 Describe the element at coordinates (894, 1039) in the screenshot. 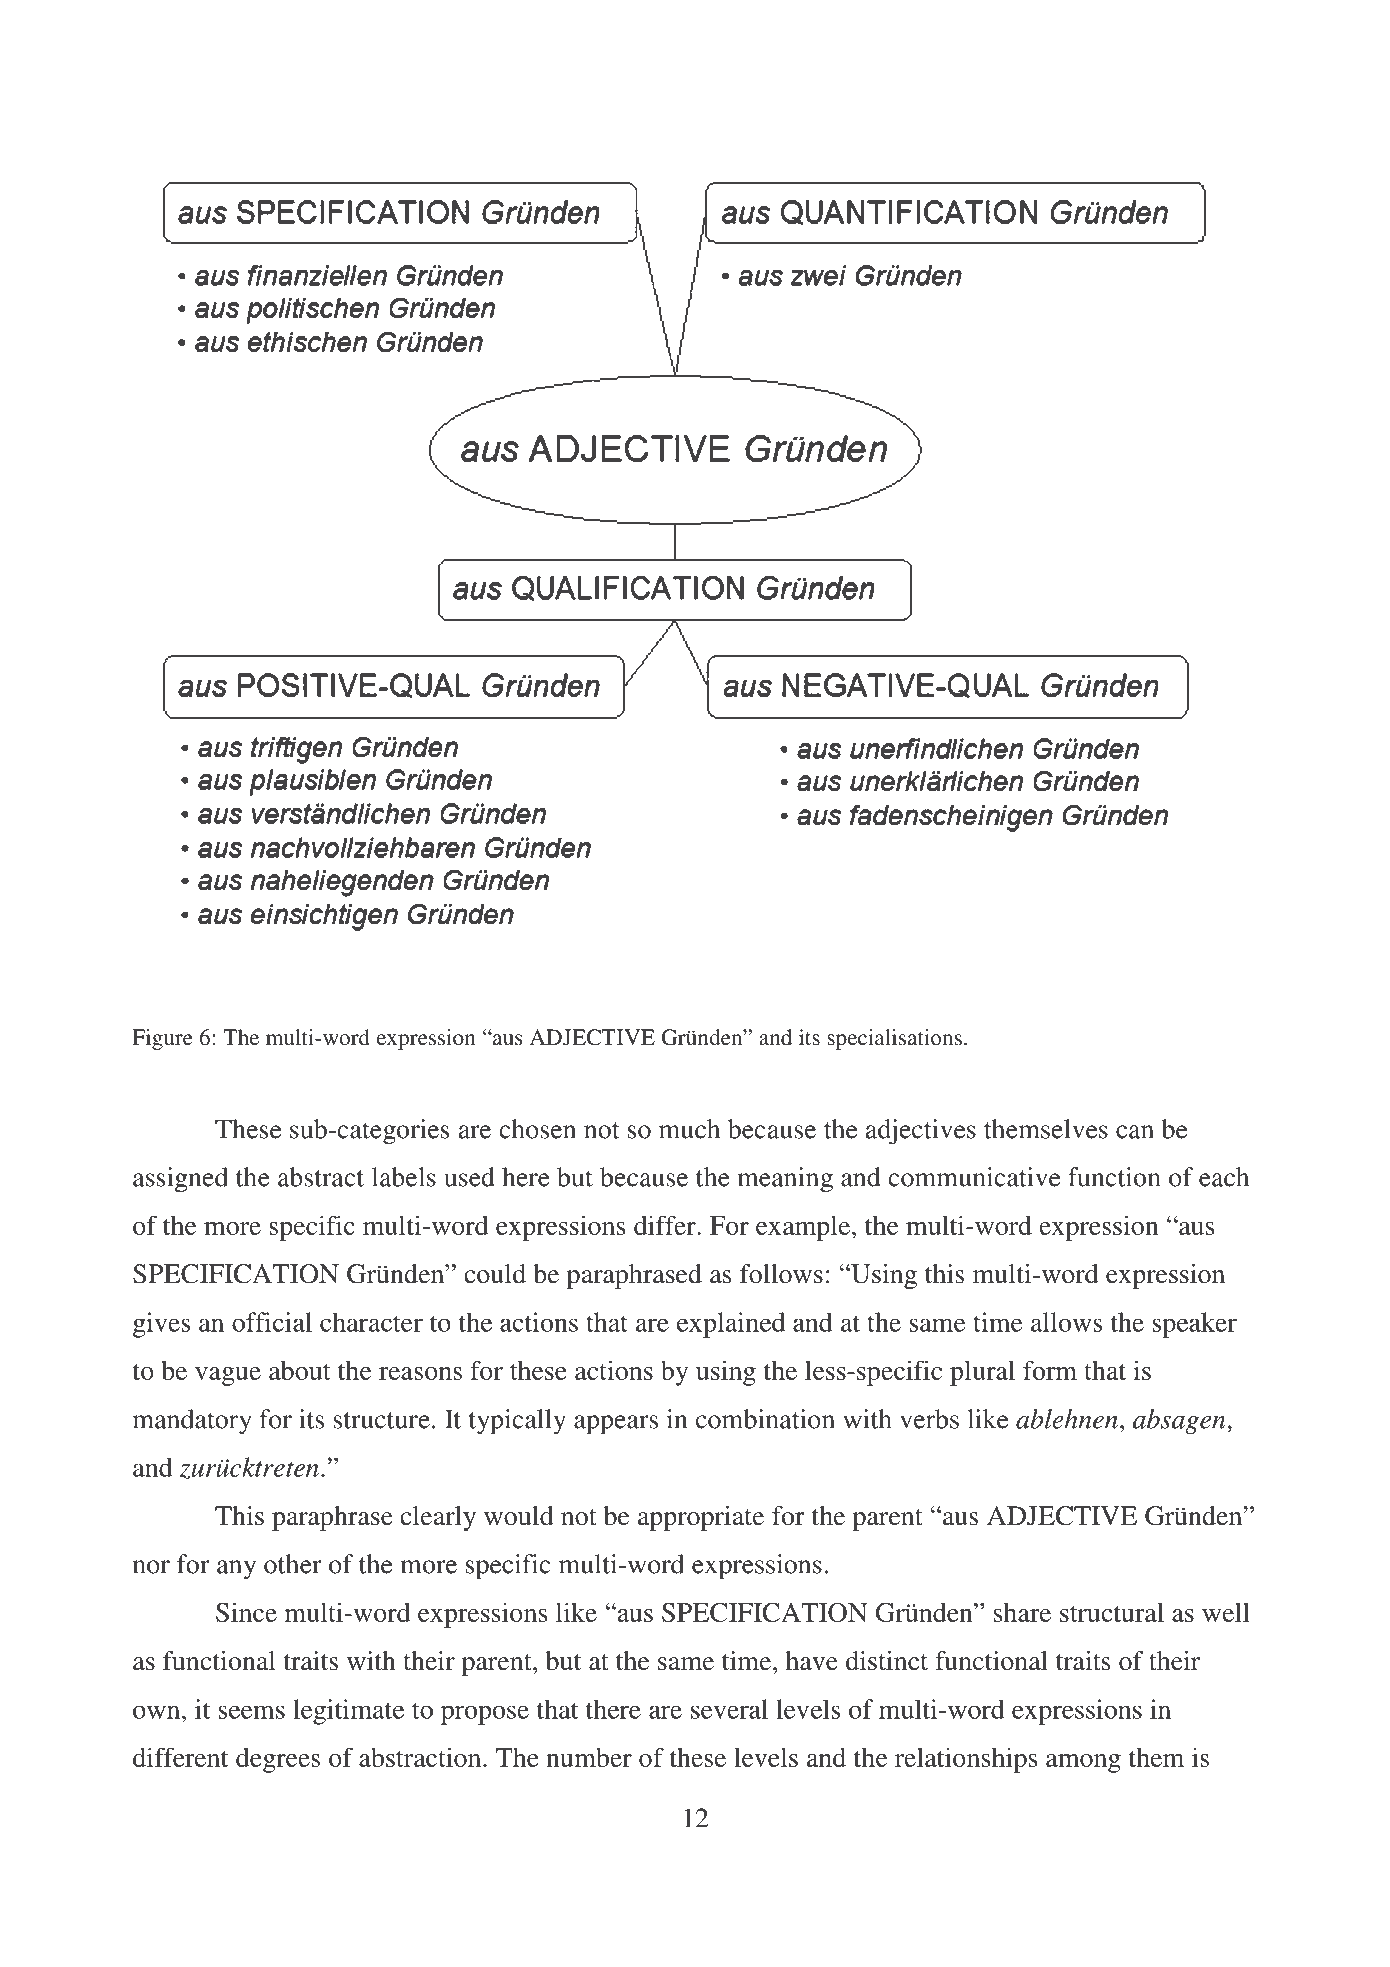

I see `specialisations` at that location.
